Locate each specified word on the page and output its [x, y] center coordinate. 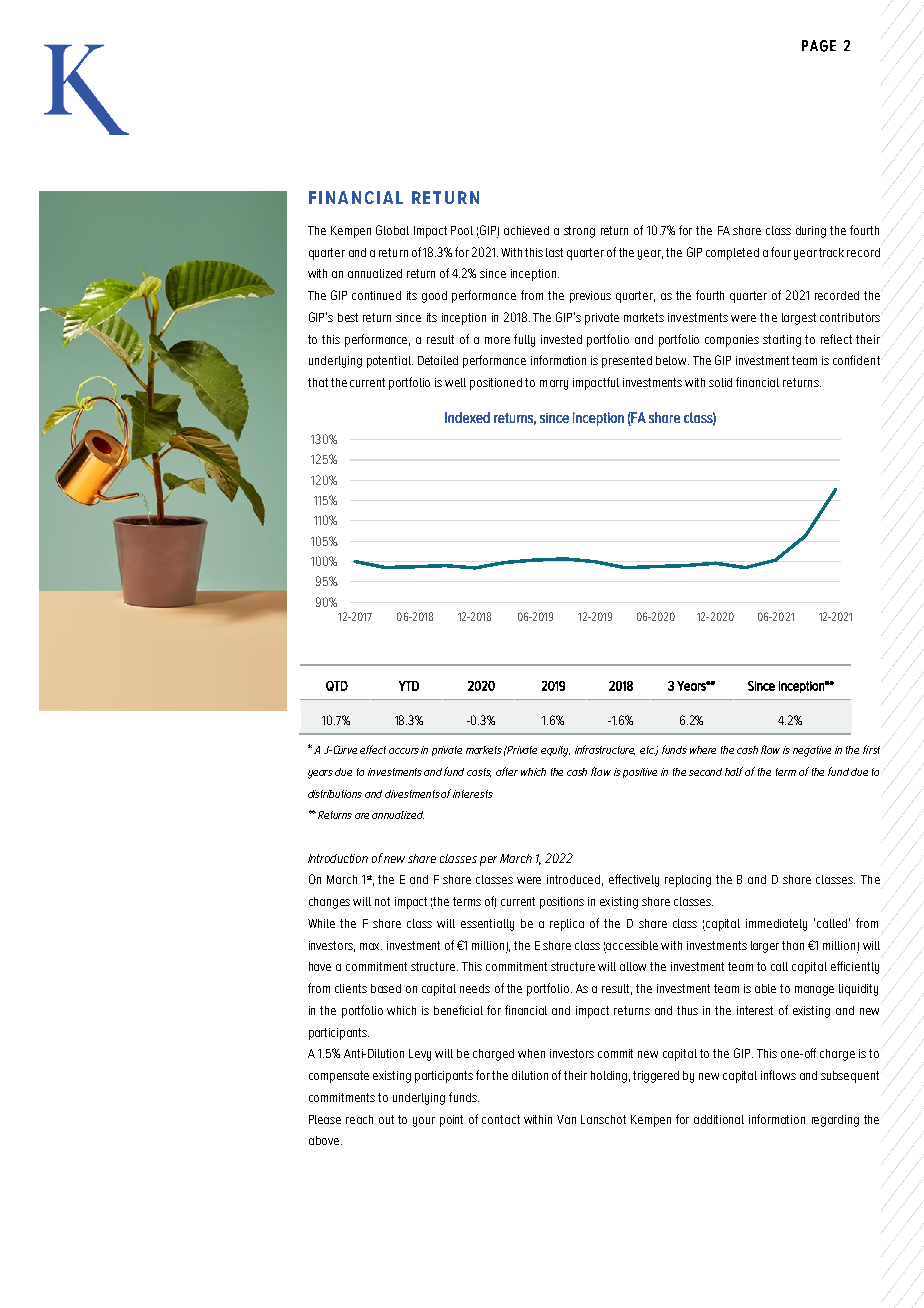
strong [579, 232]
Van [566, 1119]
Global [392, 230]
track [831, 252]
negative [812, 751]
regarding [835, 1121]
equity [555, 751]
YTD [409, 686]
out [386, 1119]
